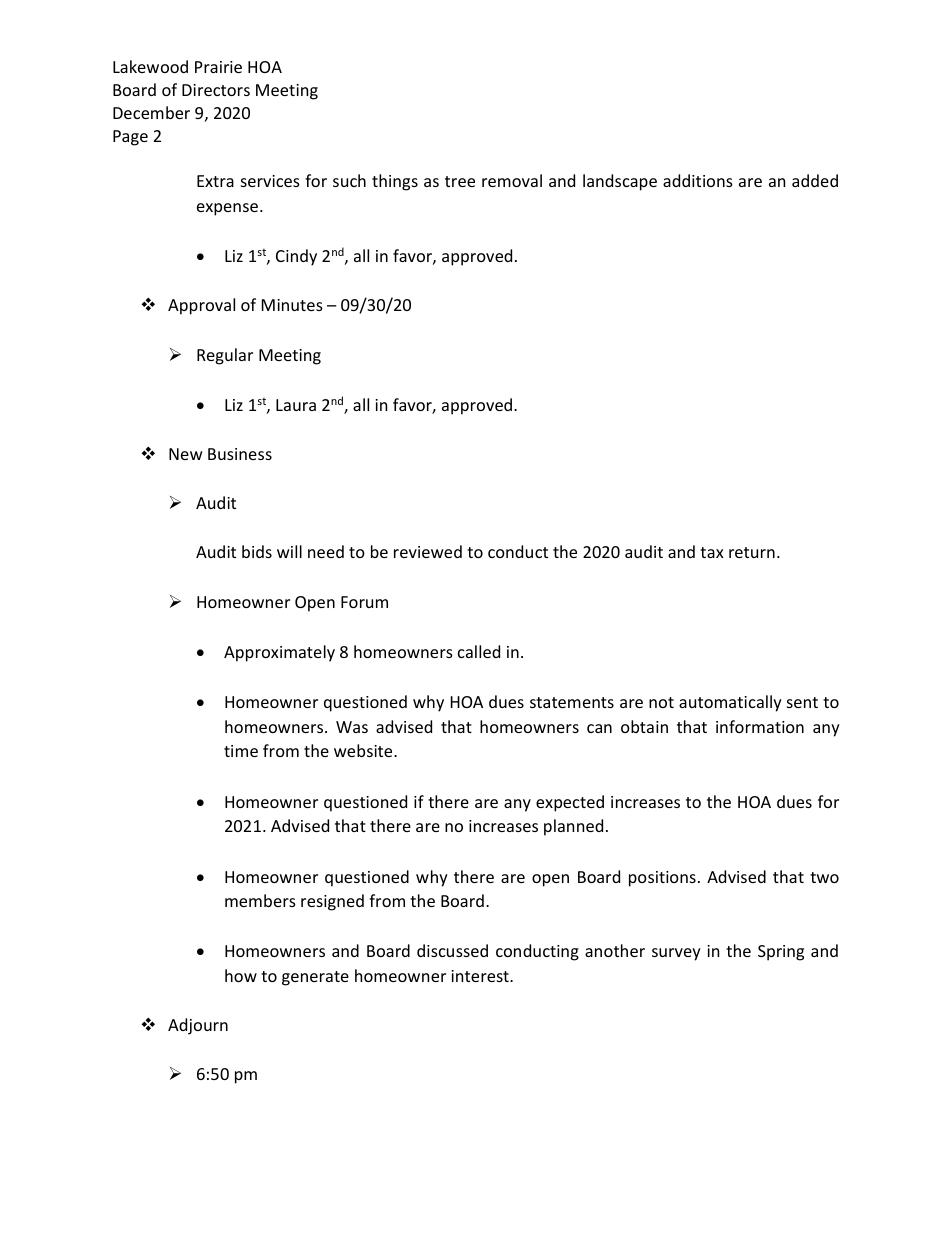 The image size is (952, 1233). I want to click on additions, so click(698, 180).
